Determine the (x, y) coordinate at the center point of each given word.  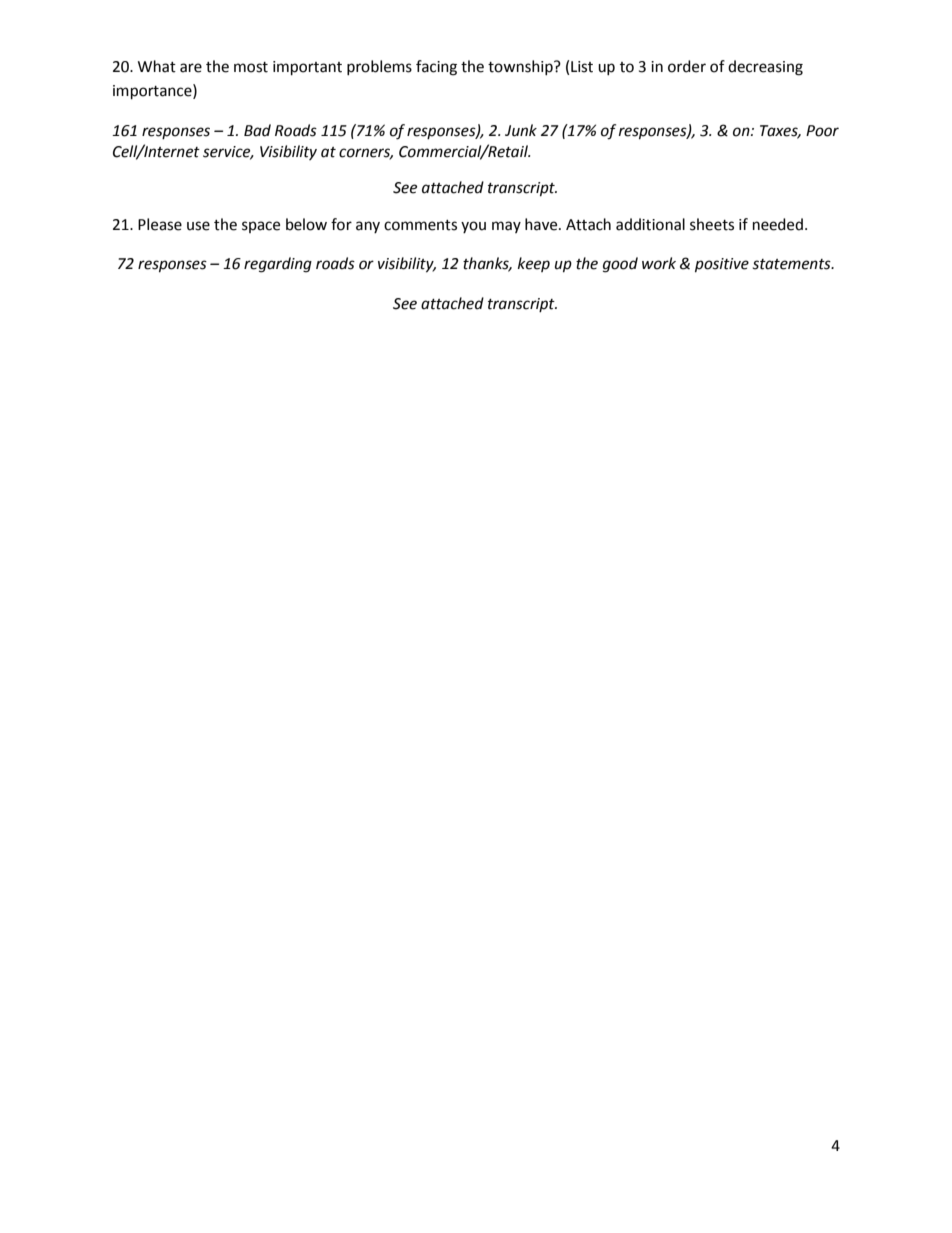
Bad (257, 130)
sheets (712, 224)
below (306, 224)
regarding (278, 265)
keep (534, 264)
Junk (521, 130)
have (542, 224)
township (521, 67)
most (251, 67)
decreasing (765, 68)
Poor (822, 131)
